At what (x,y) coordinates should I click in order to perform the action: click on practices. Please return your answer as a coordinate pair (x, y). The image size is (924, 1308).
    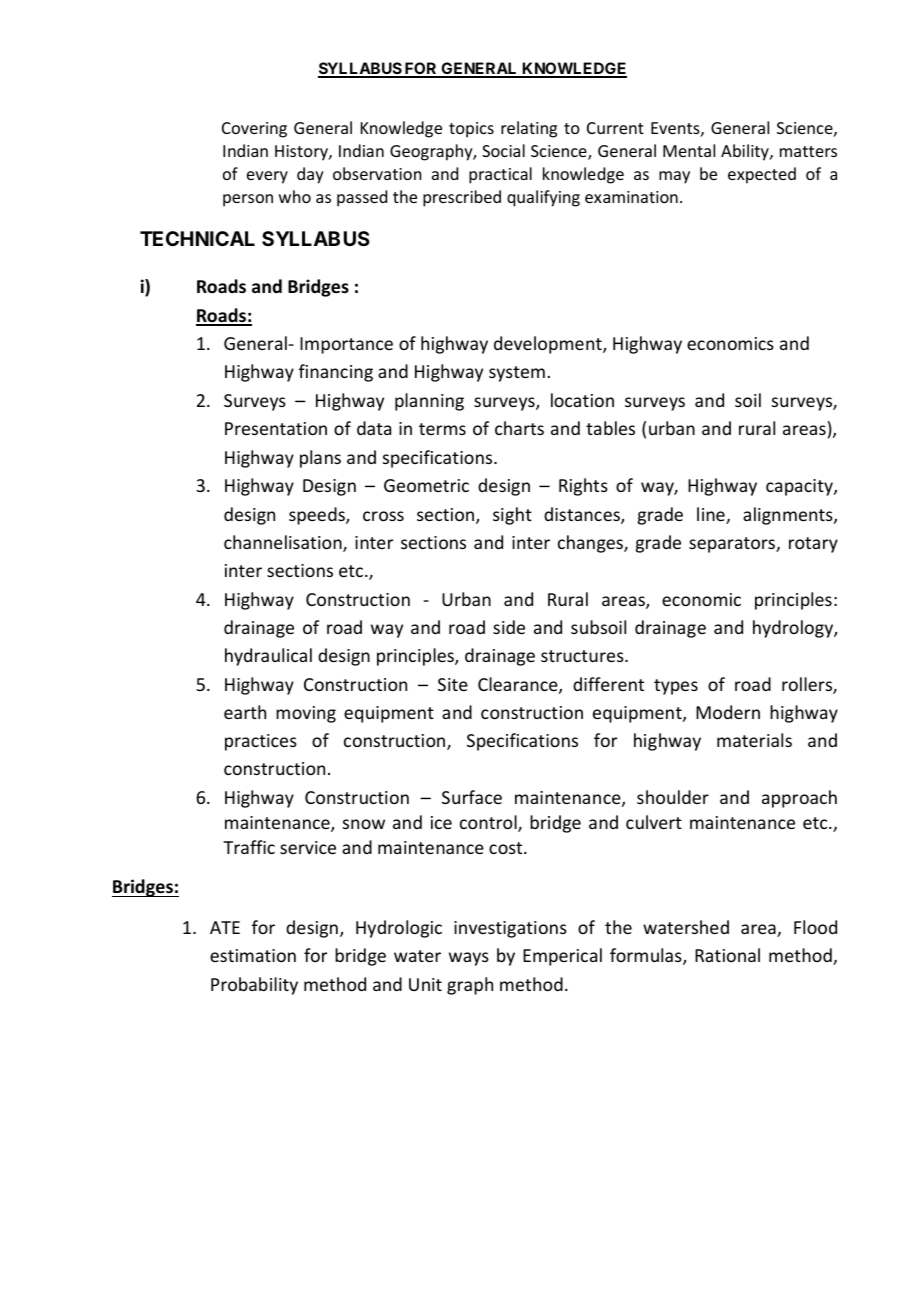
    Looking at the image, I should click on (261, 742).
